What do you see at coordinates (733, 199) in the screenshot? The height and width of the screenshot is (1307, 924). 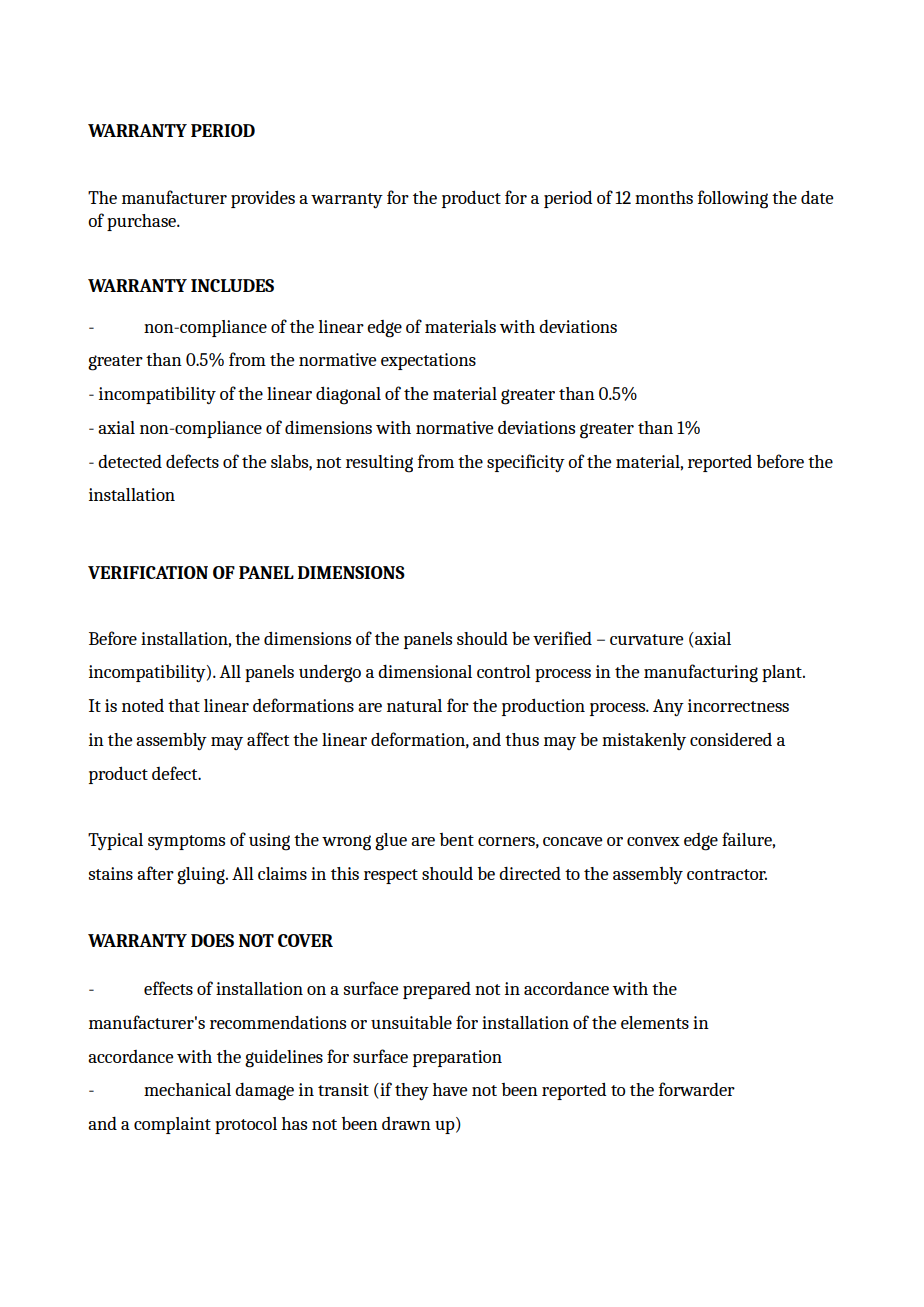 I see `following` at bounding box center [733, 199].
